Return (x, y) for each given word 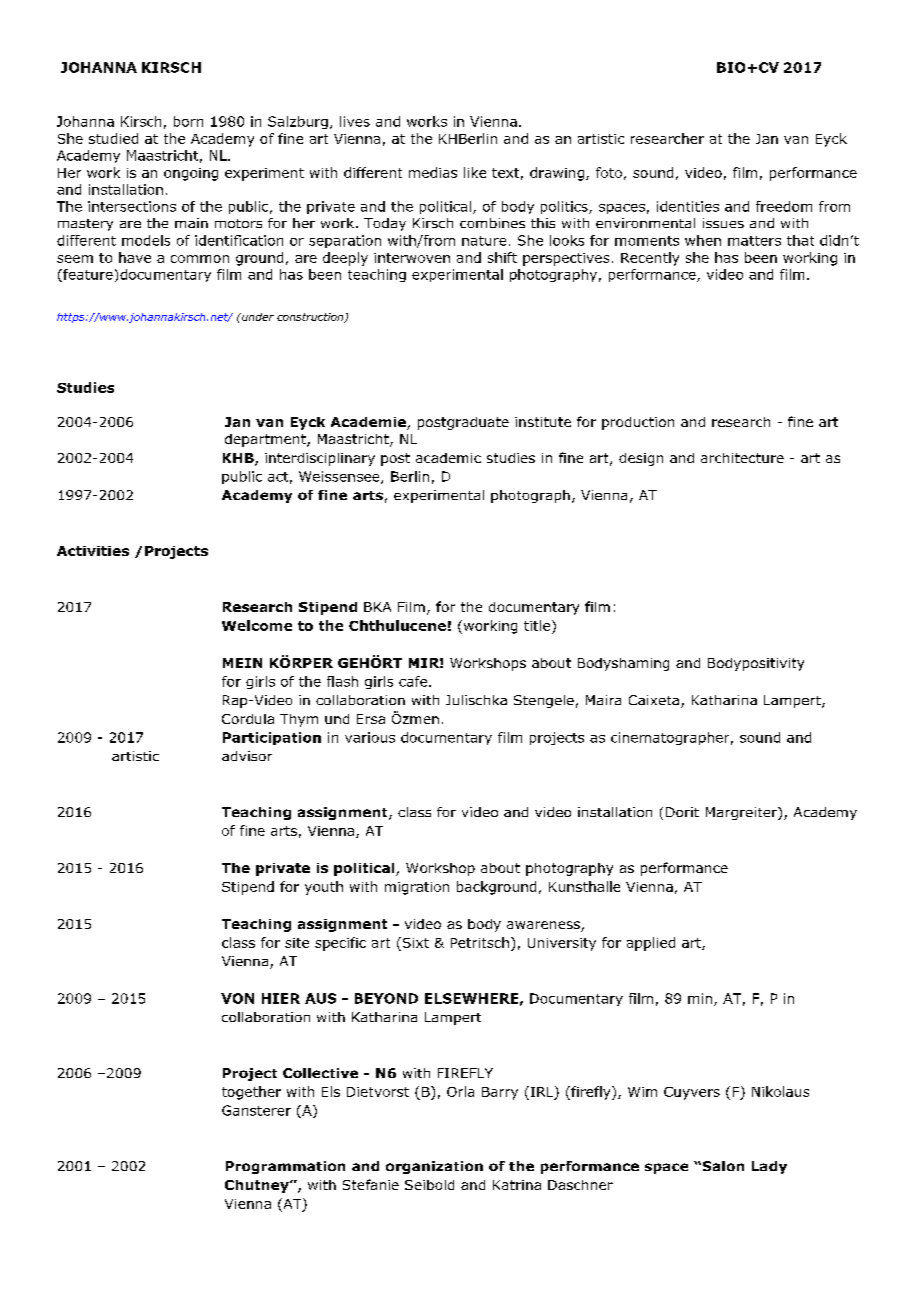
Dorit (682, 812)
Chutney (258, 1186)
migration (417, 888)
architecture (742, 458)
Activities (93, 551)
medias (433, 172)
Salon (722, 1166)
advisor (247, 756)
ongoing (191, 174)
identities (688, 206)
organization (434, 1167)
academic (448, 458)
